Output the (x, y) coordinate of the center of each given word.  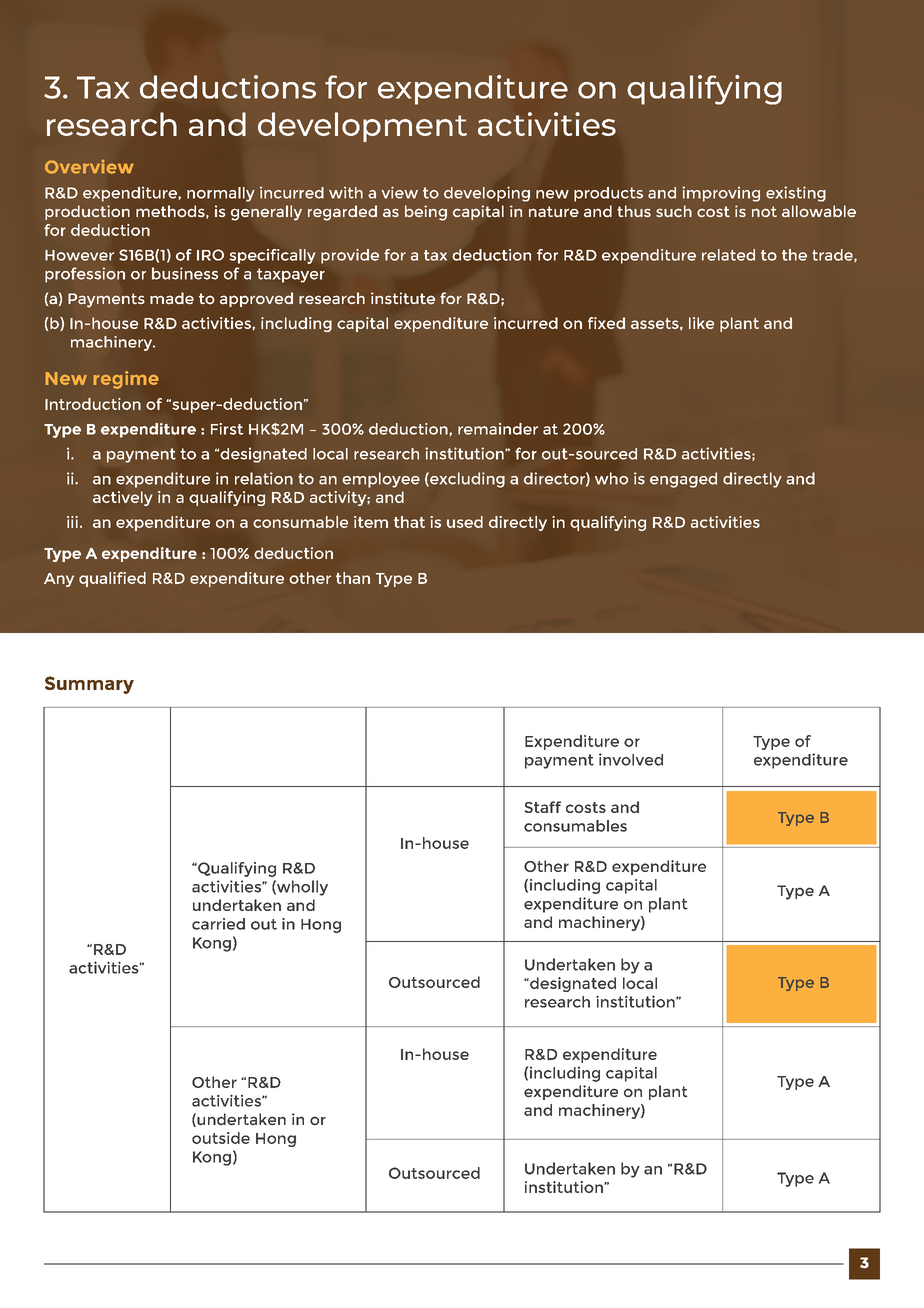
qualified (112, 579)
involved (631, 759)
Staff (543, 807)
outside (221, 1138)
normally (221, 194)
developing (487, 194)
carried (218, 924)
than (353, 578)
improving (721, 194)
